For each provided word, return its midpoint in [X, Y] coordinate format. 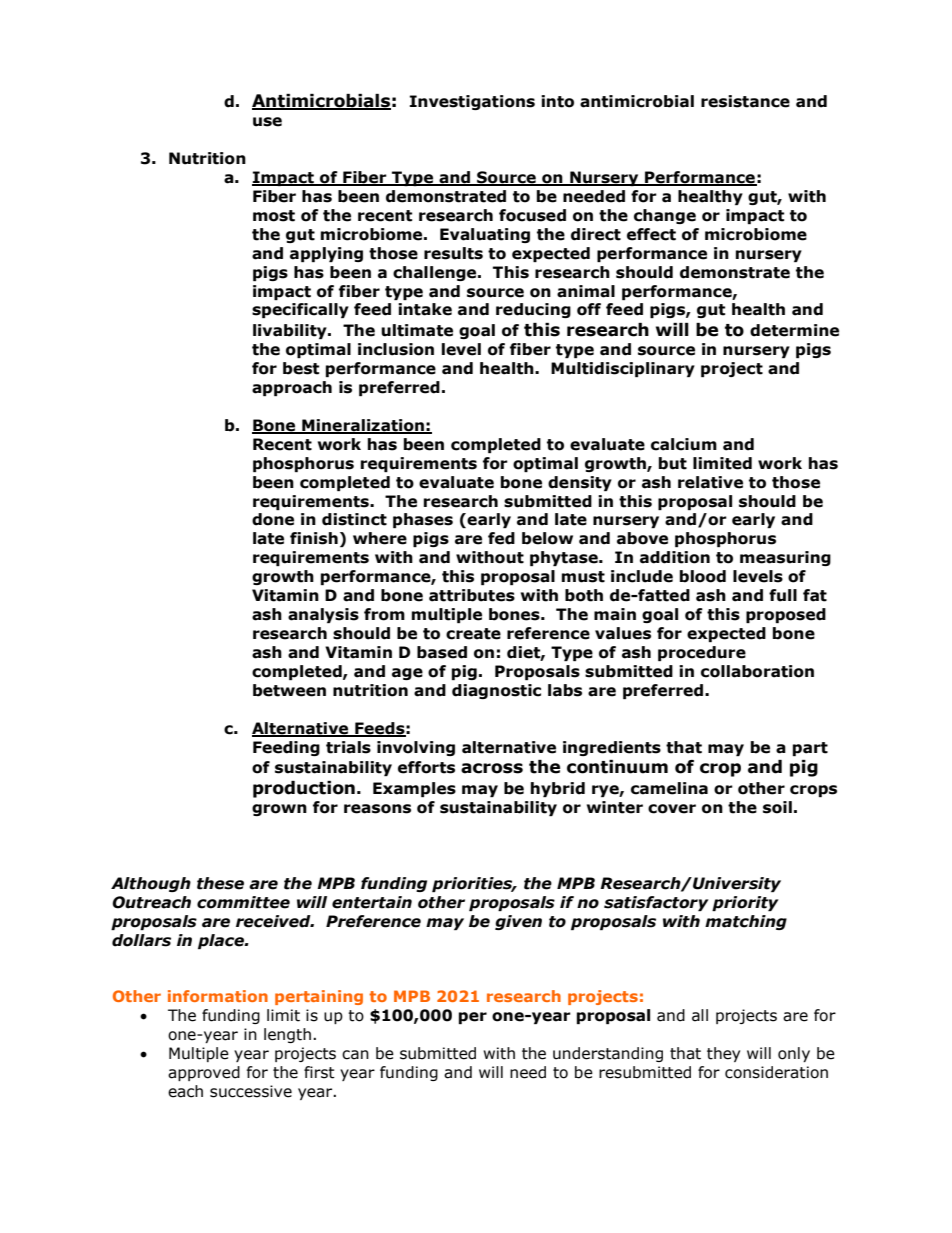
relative [710, 482]
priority [745, 903]
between [289, 690]
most [274, 216]
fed [501, 538]
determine [794, 330]
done [273, 519]
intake [425, 309]
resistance [745, 101]
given [518, 922]
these [220, 883]
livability [291, 331]
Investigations [472, 102]
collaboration [757, 671]
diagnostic [496, 691]
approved [204, 1073]
